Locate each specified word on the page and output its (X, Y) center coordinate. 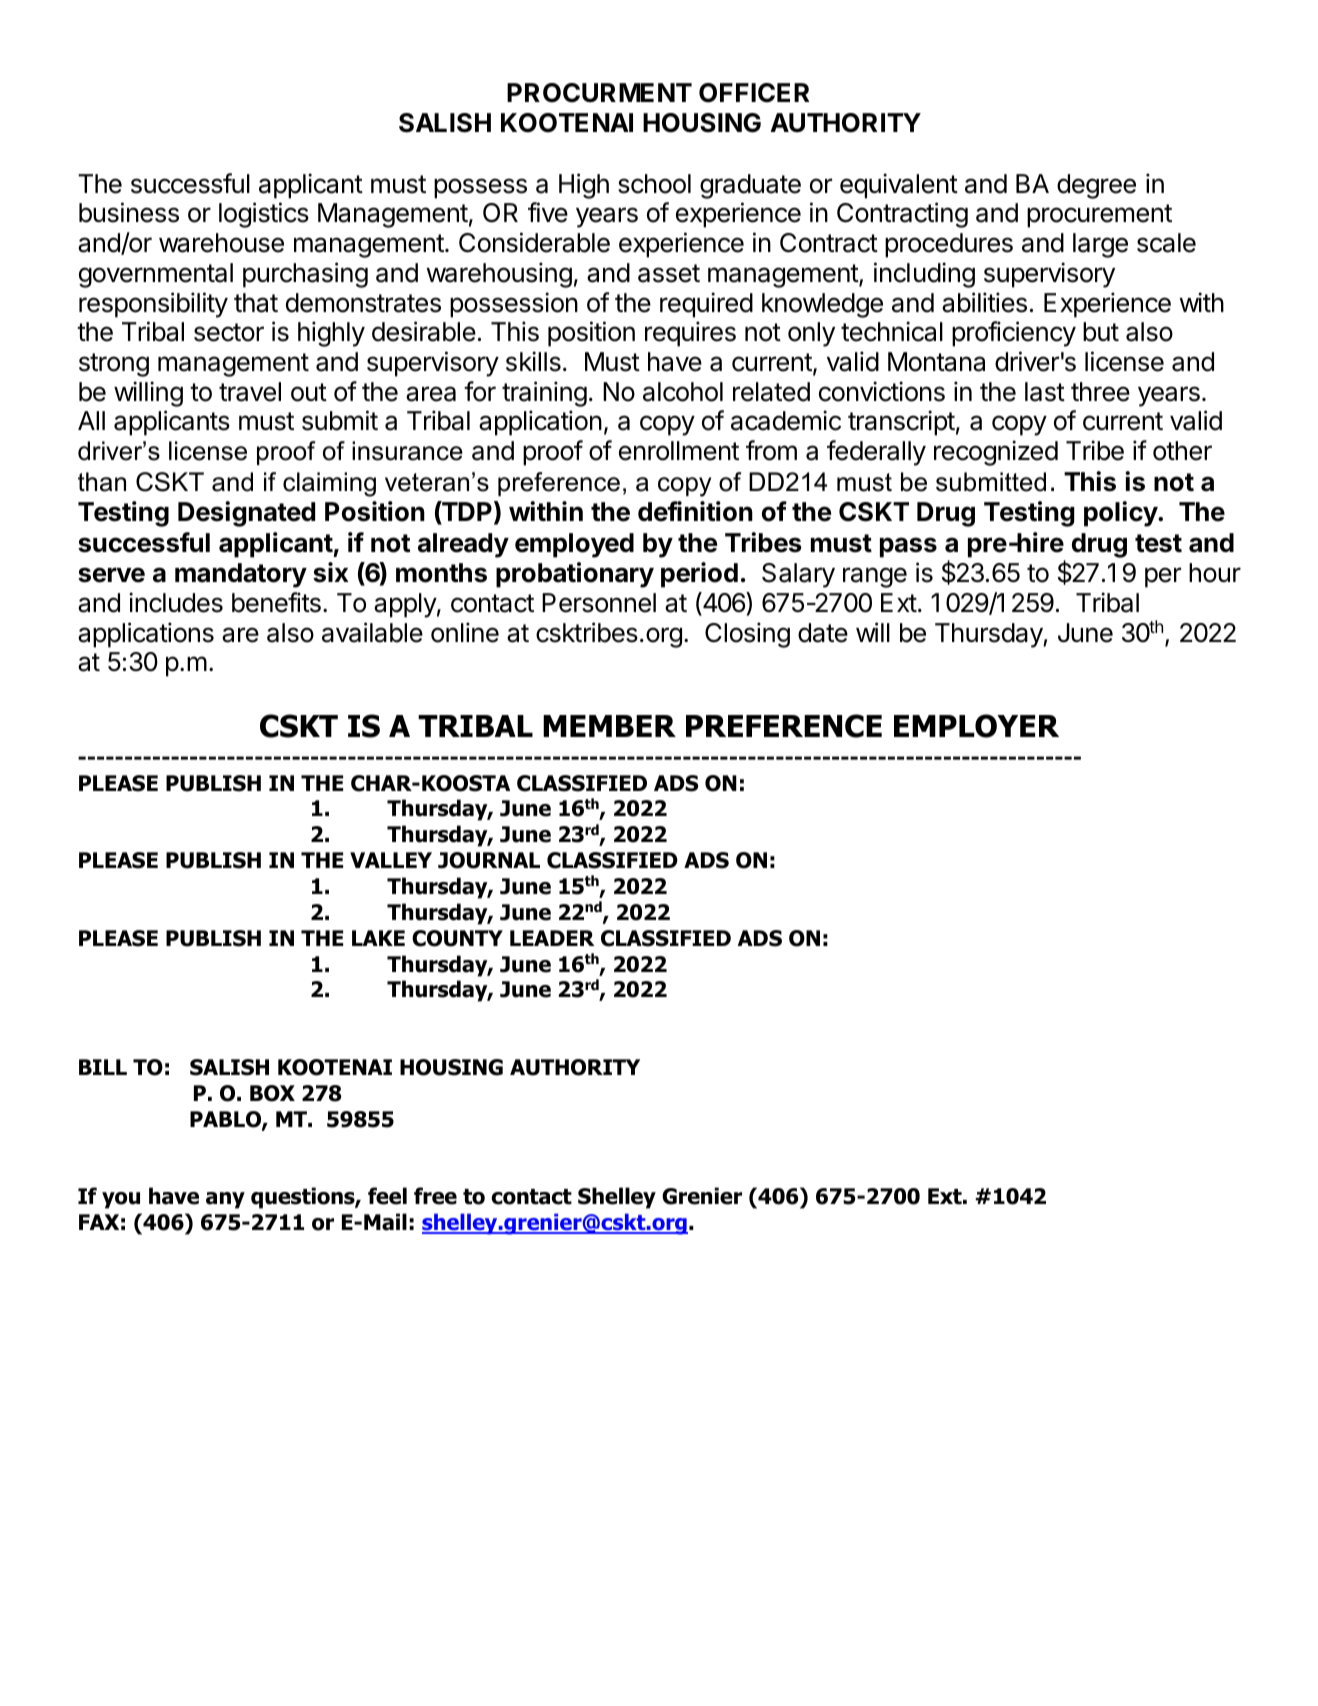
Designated (246, 514)
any (225, 1200)
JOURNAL (489, 860)
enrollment (679, 451)
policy (1121, 514)
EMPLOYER (976, 726)
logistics (264, 215)
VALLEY (391, 860)
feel (387, 1196)
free (435, 1196)
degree (1096, 186)
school (654, 184)
